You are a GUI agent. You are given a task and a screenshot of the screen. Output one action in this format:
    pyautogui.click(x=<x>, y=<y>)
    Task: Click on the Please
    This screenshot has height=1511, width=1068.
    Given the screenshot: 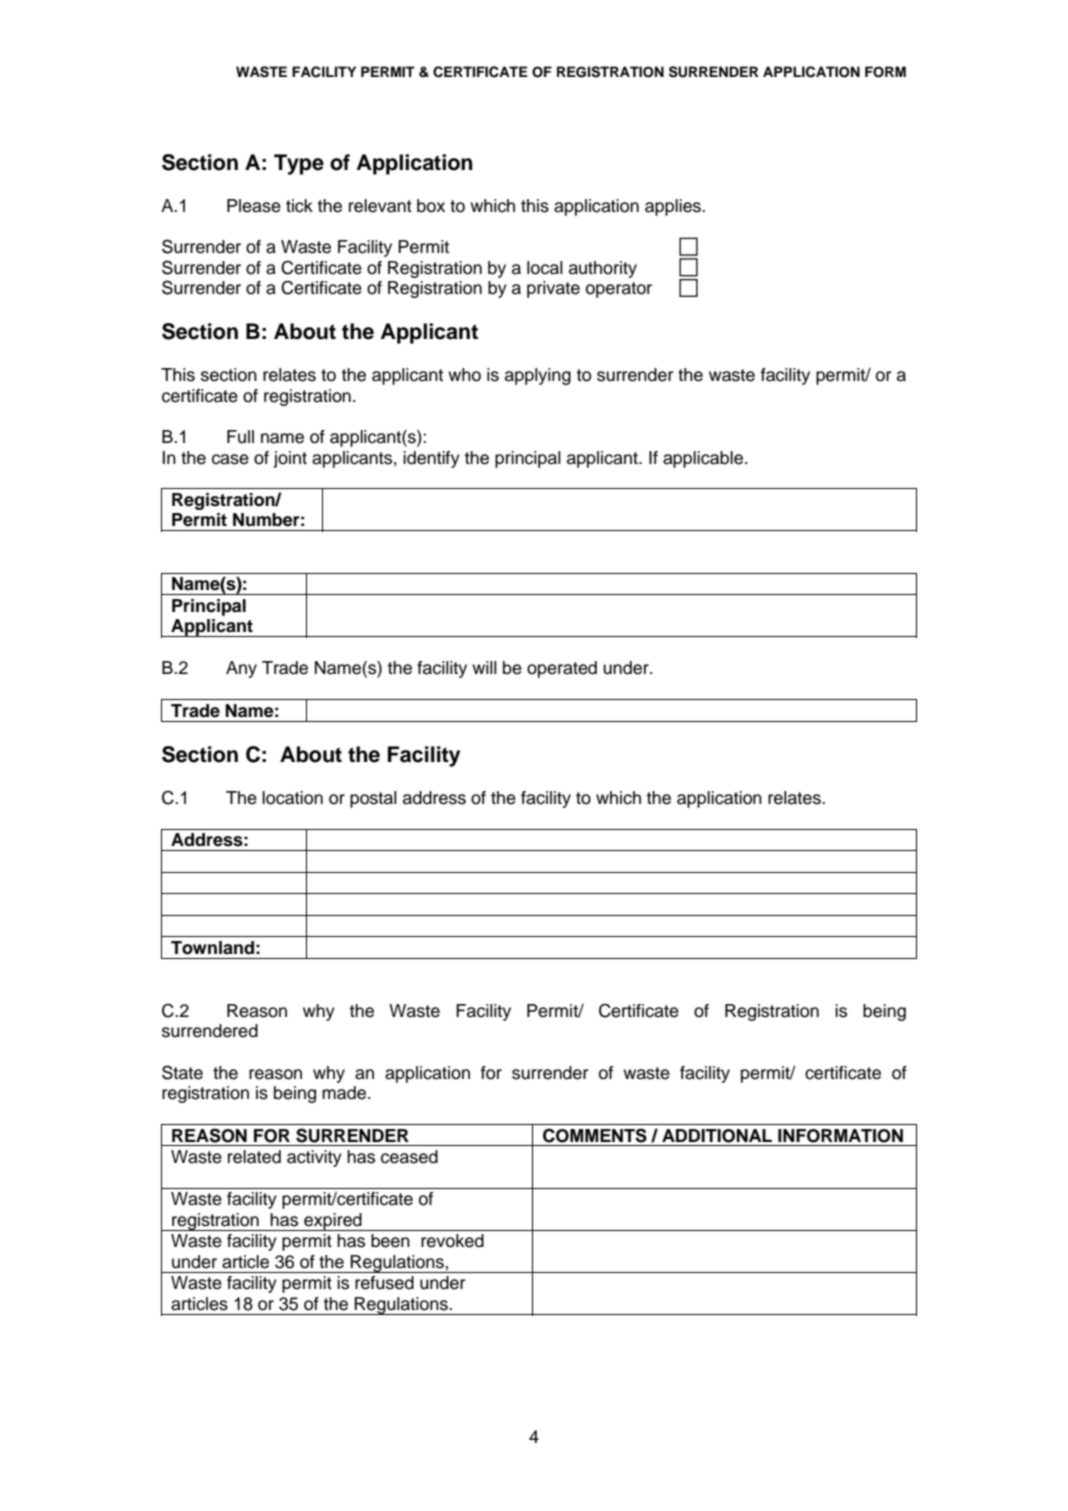 What is the action you would take?
    pyautogui.click(x=254, y=206)
